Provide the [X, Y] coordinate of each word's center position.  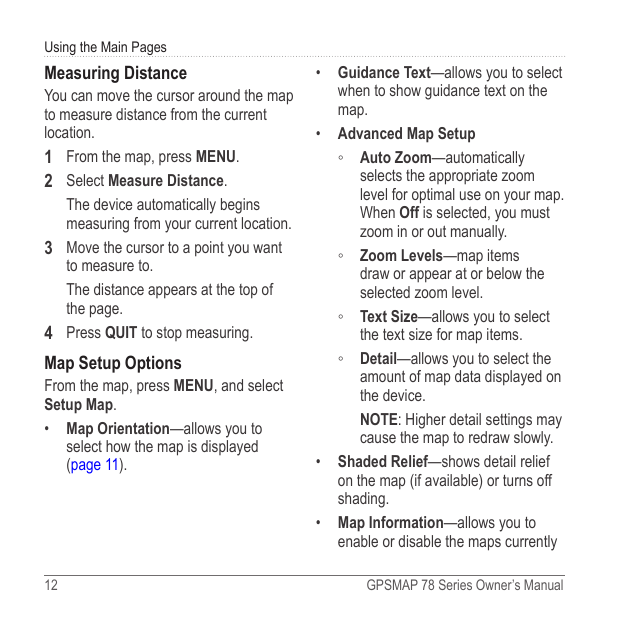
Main [114, 46]
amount [382, 376]
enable [358, 541]
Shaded [362, 461]
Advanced [370, 133]
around [219, 95]
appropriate [463, 177]
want [267, 247]
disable [419, 541]
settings [509, 421]
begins [240, 206]
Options [153, 364]
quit [121, 332]
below [504, 273]
